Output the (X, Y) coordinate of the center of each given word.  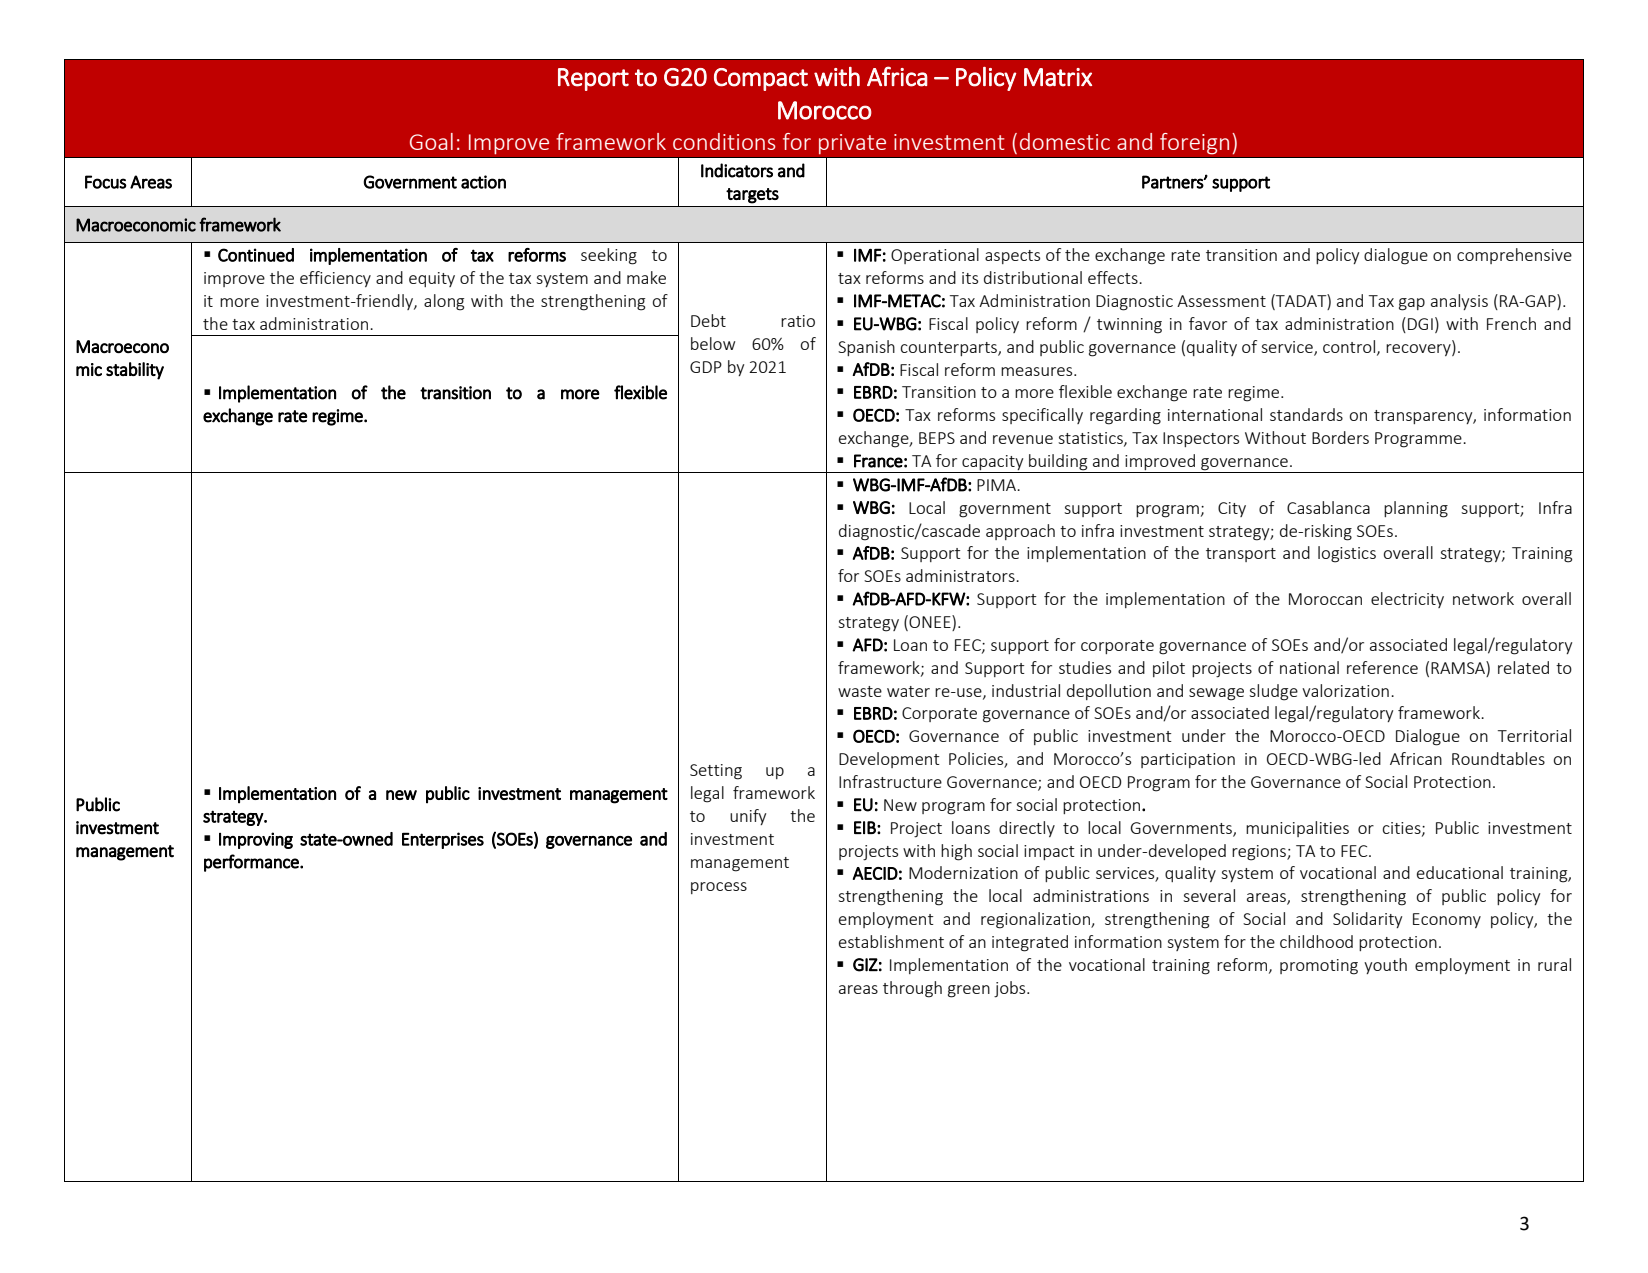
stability (135, 371)
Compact (761, 79)
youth (1385, 966)
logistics (1347, 554)
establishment (891, 941)
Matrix (1058, 77)
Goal (431, 141)
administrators (961, 575)
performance (252, 863)
